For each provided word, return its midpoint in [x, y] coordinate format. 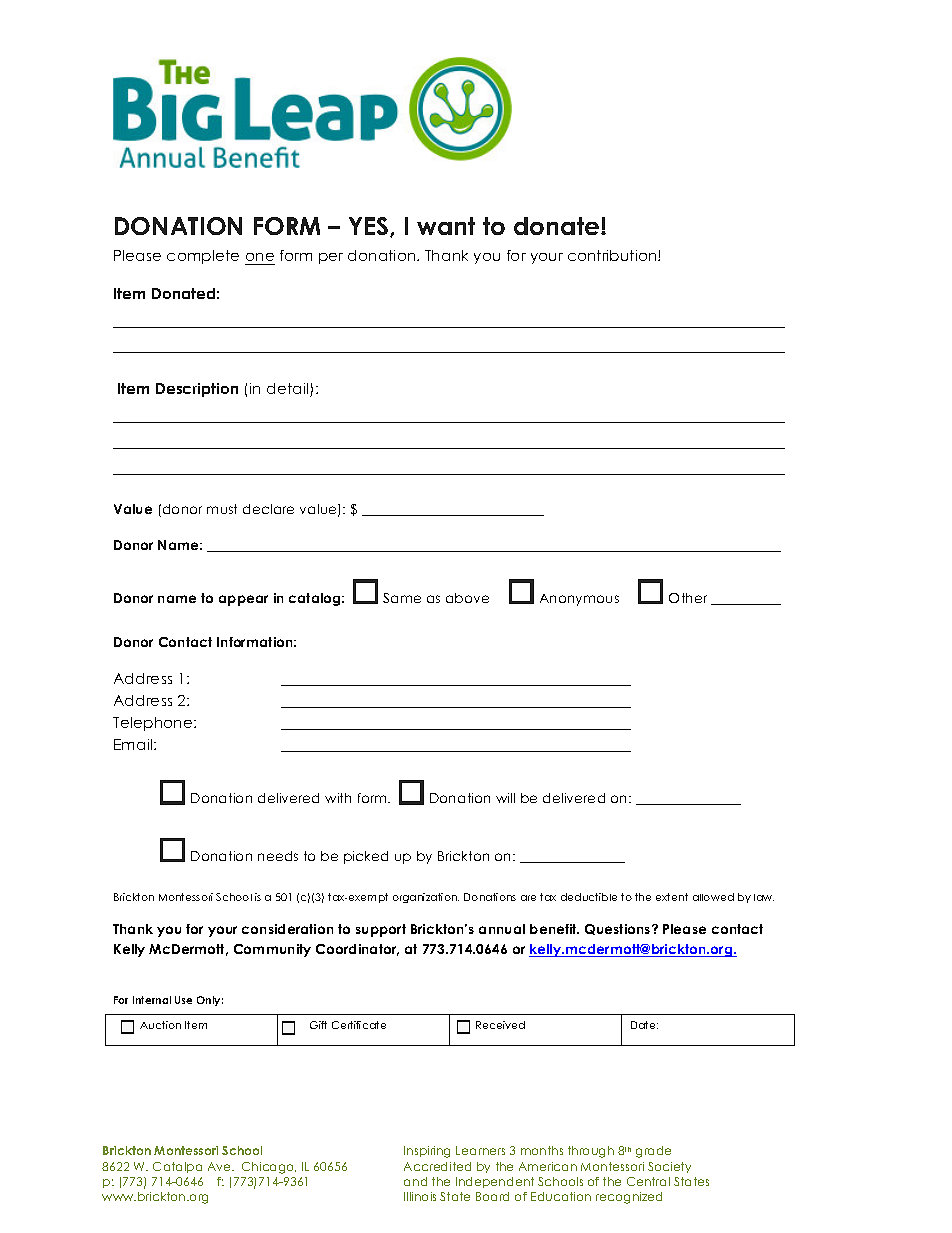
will [505, 798]
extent [672, 897]
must [222, 509]
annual [502, 929]
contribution [613, 255]
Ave [220, 1166]
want [446, 226]
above [467, 598]
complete [203, 257]
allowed [713, 897]
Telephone [154, 724]
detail [289, 390]
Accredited [437, 1166]
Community [272, 950]
